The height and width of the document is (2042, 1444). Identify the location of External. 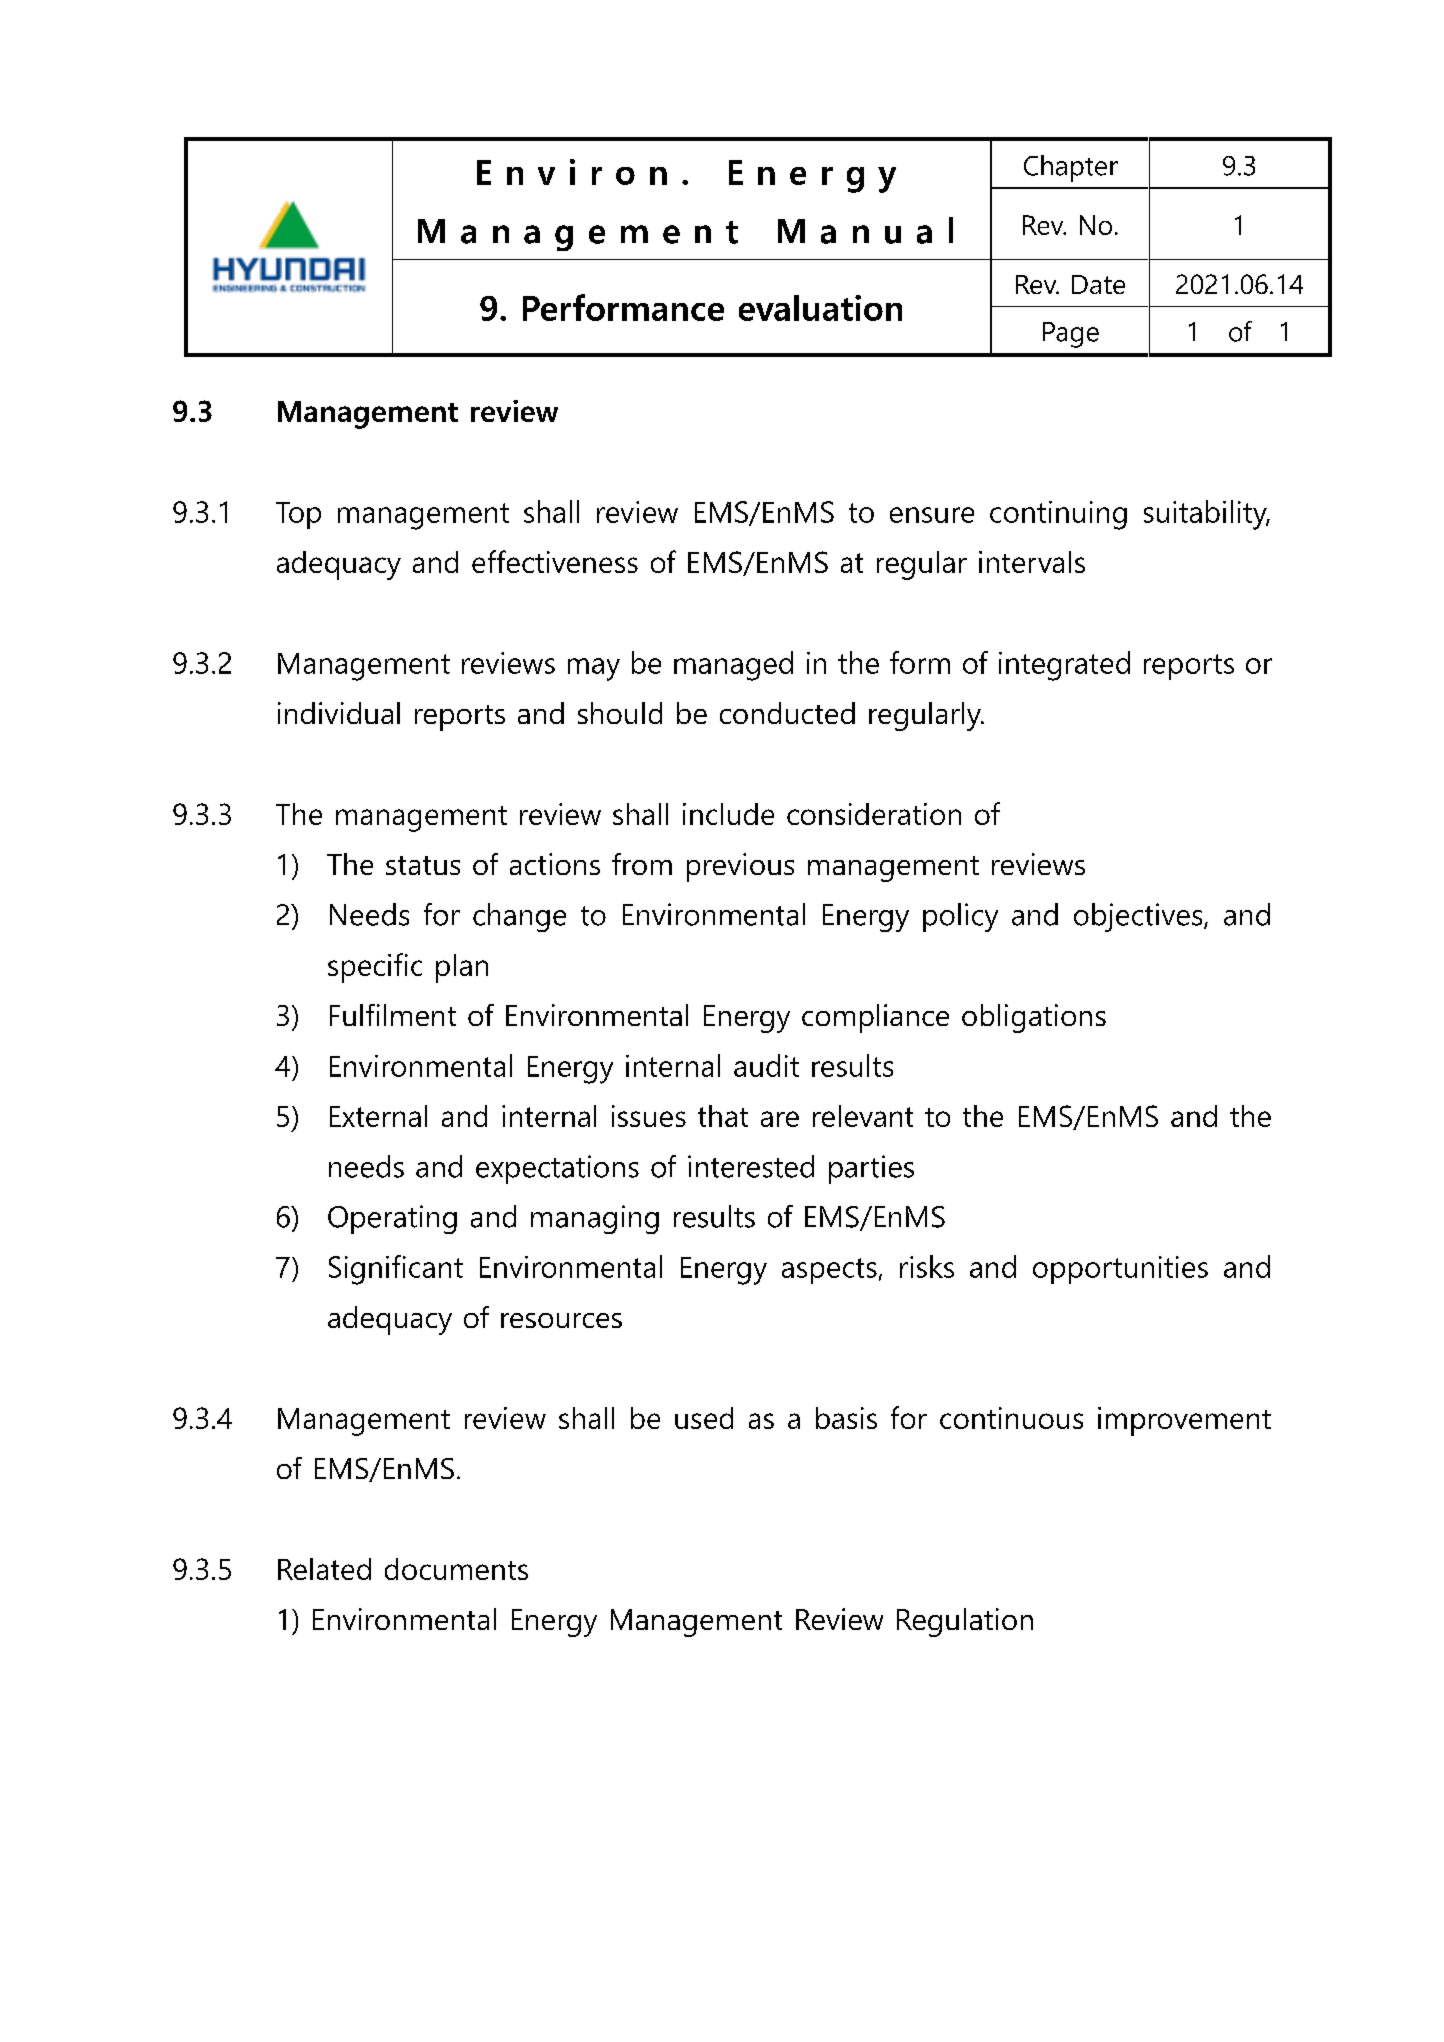
(378, 1116).
